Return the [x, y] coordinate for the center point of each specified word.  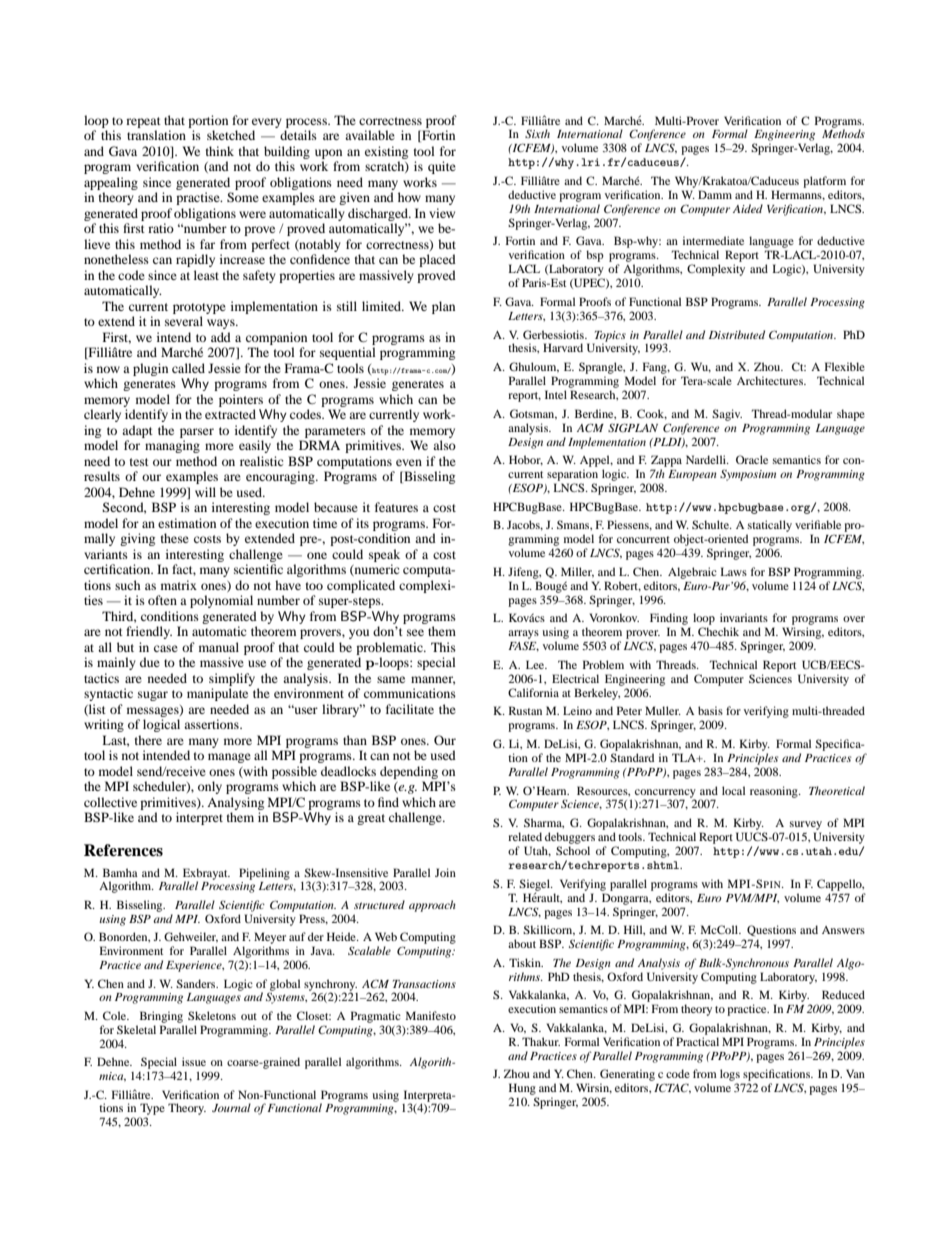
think [220, 151]
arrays [523, 634]
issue [194, 1061]
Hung [522, 1089]
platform [824, 182]
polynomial [221, 601]
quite [442, 167]
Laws [733, 571]
